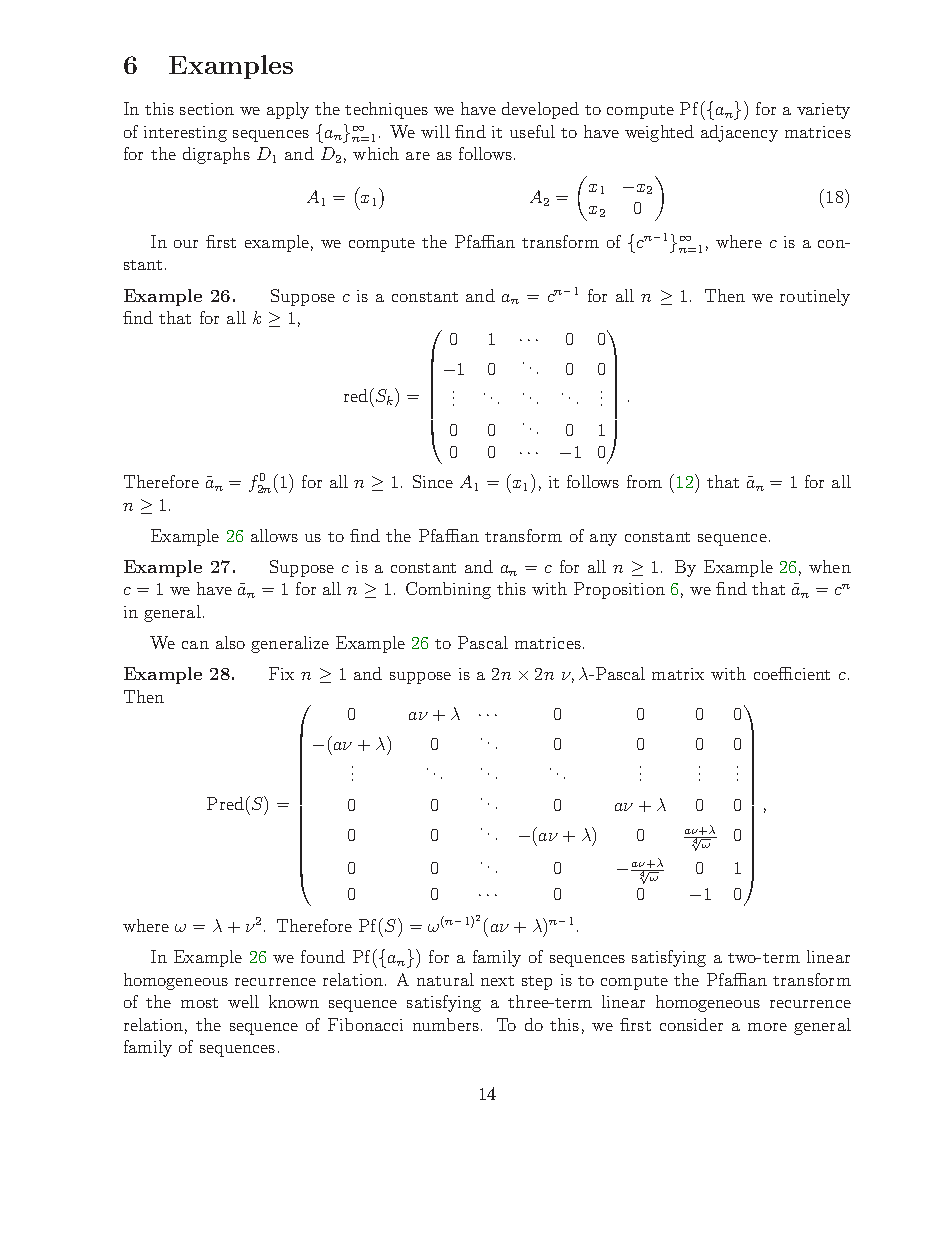 The image size is (952, 1233). I want to click on adjacency, so click(739, 133).
